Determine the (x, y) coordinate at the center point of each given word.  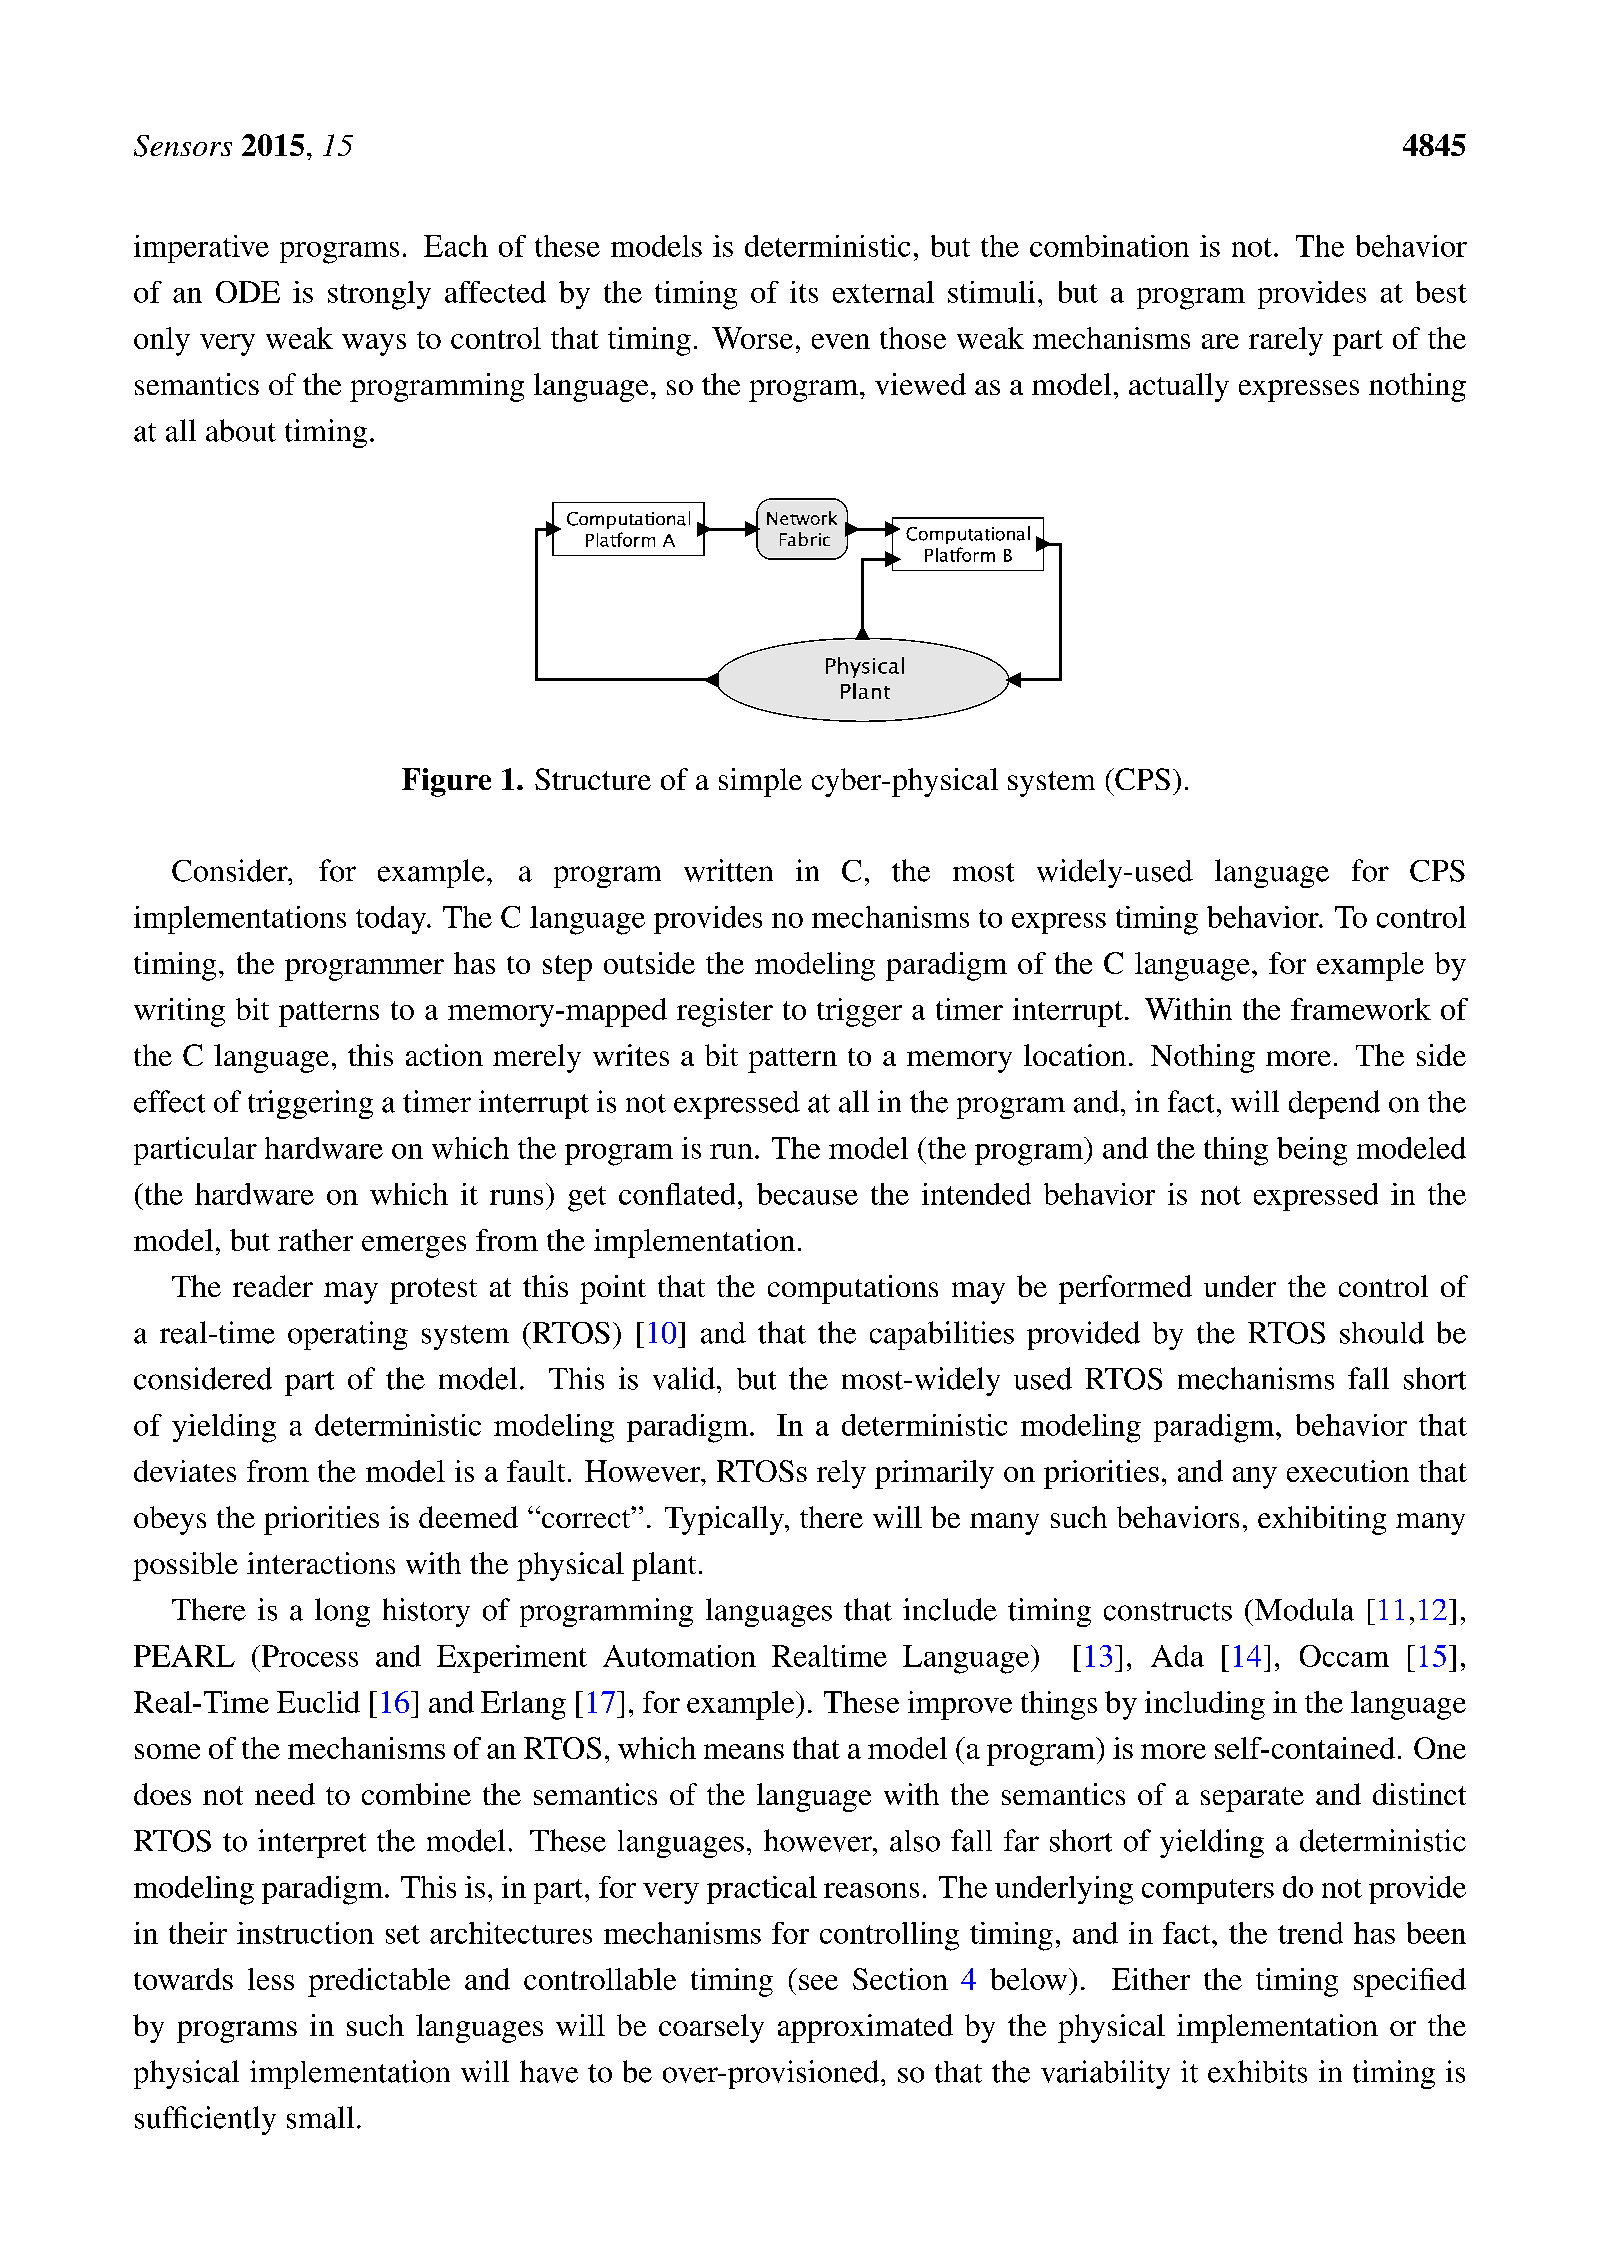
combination (1109, 246)
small (320, 2117)
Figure (446, 782)
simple (760, 782)
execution (1348, 1471)
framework (1361, 1009)
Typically (726, 1520)
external (883, 292)
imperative (201, 249)
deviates (185, 1471)
